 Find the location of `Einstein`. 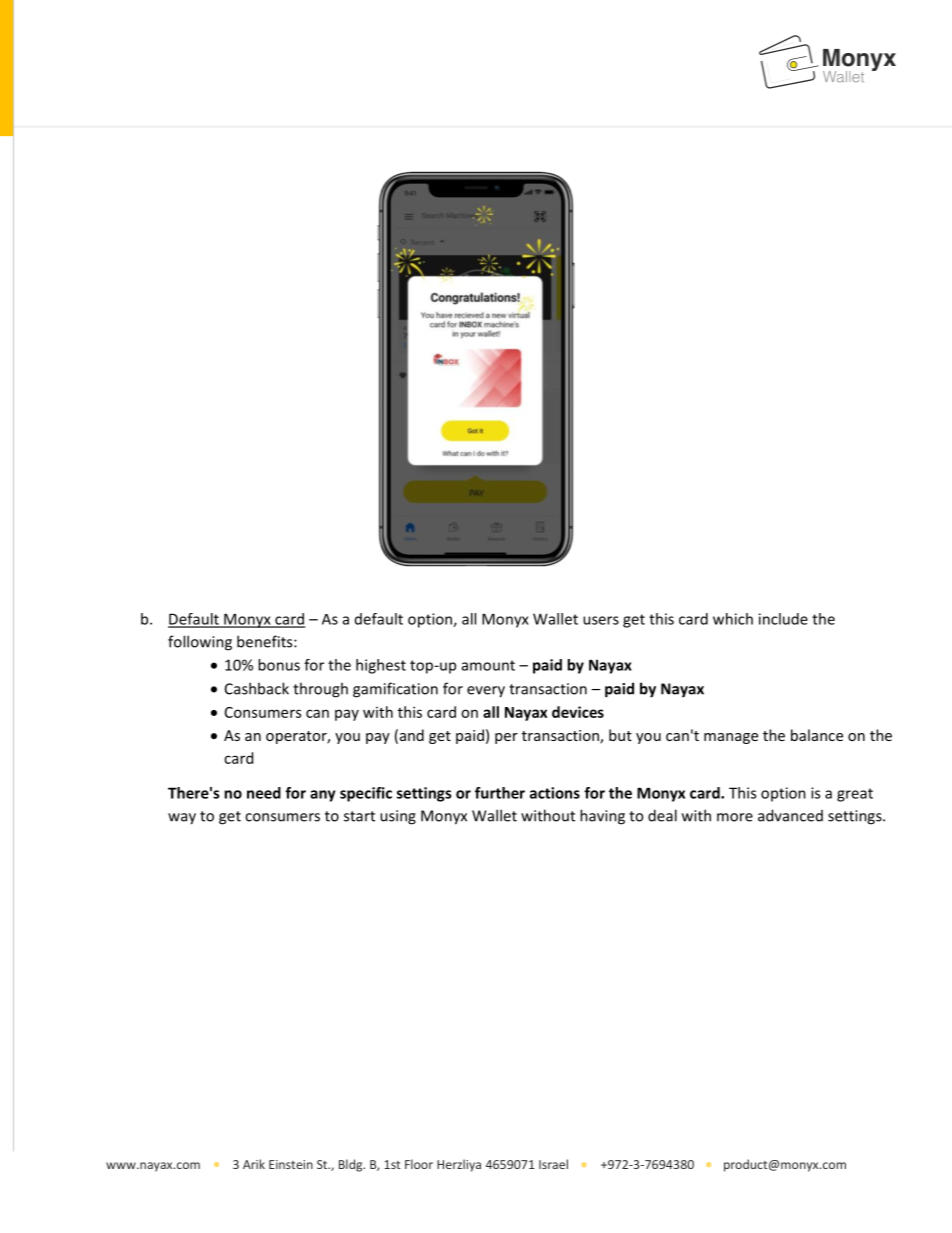

Einstein is located at coordinates (291, 1164).
